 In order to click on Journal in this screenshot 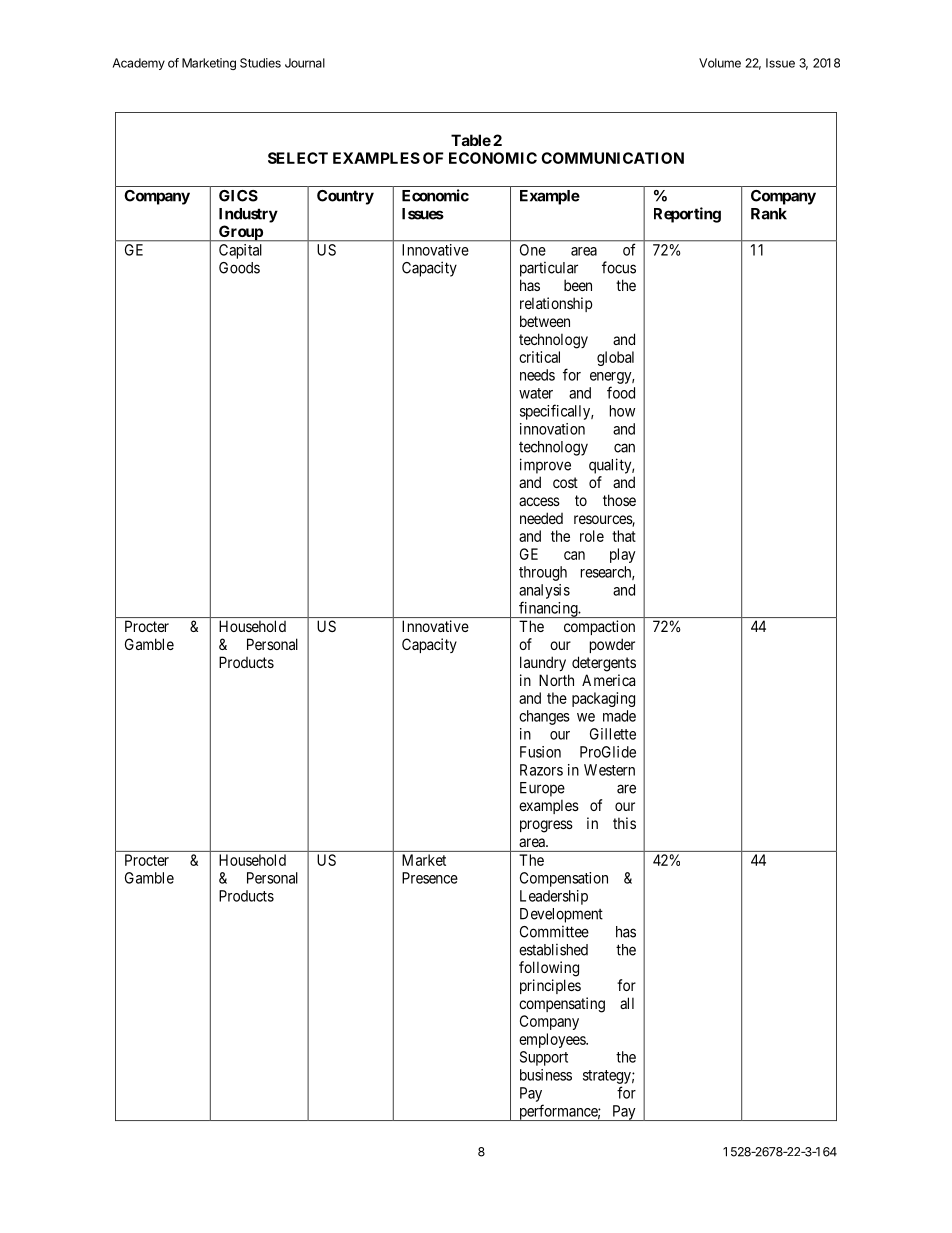, I will do `click(305, 63)`.
